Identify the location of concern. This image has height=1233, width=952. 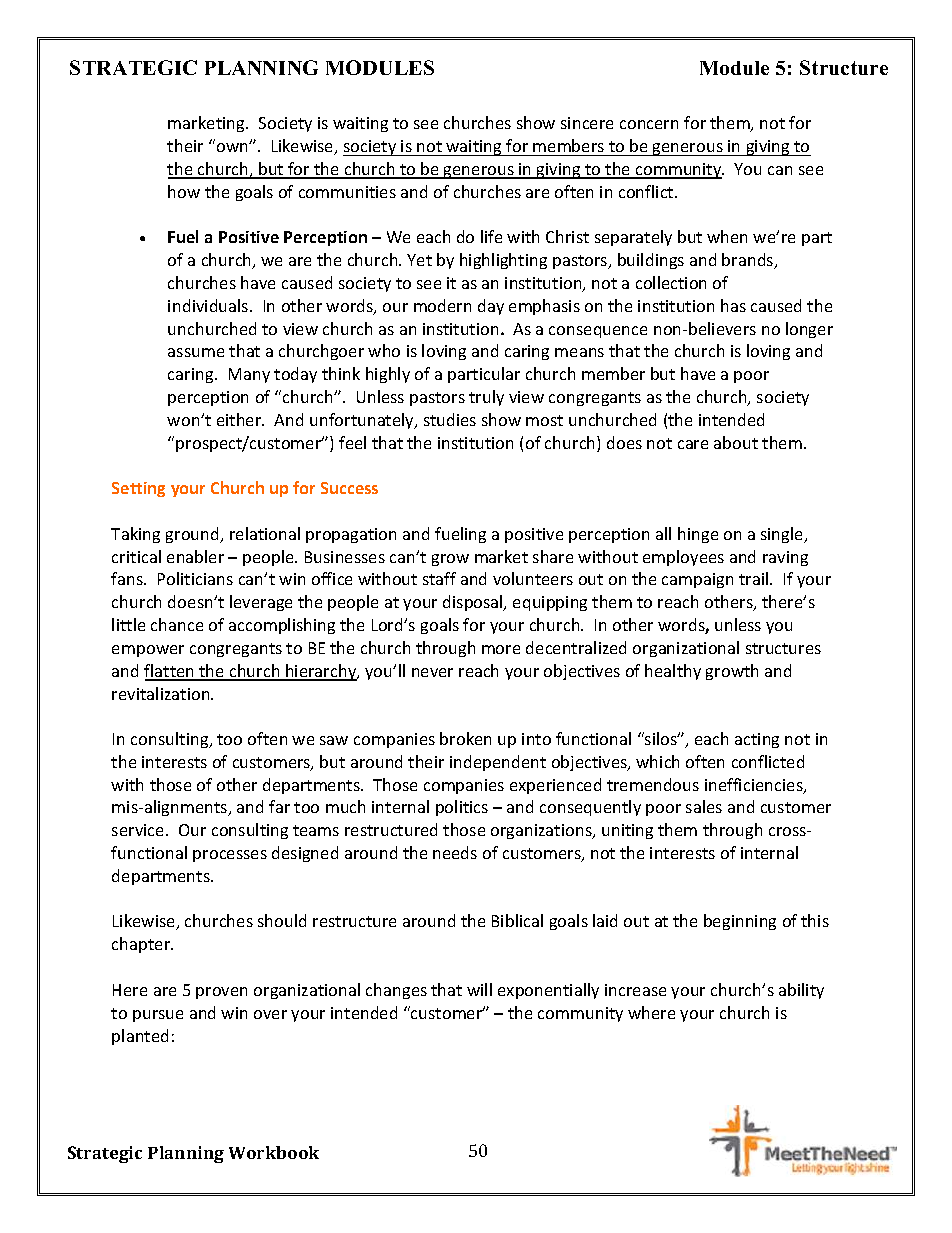
(649, 124).
